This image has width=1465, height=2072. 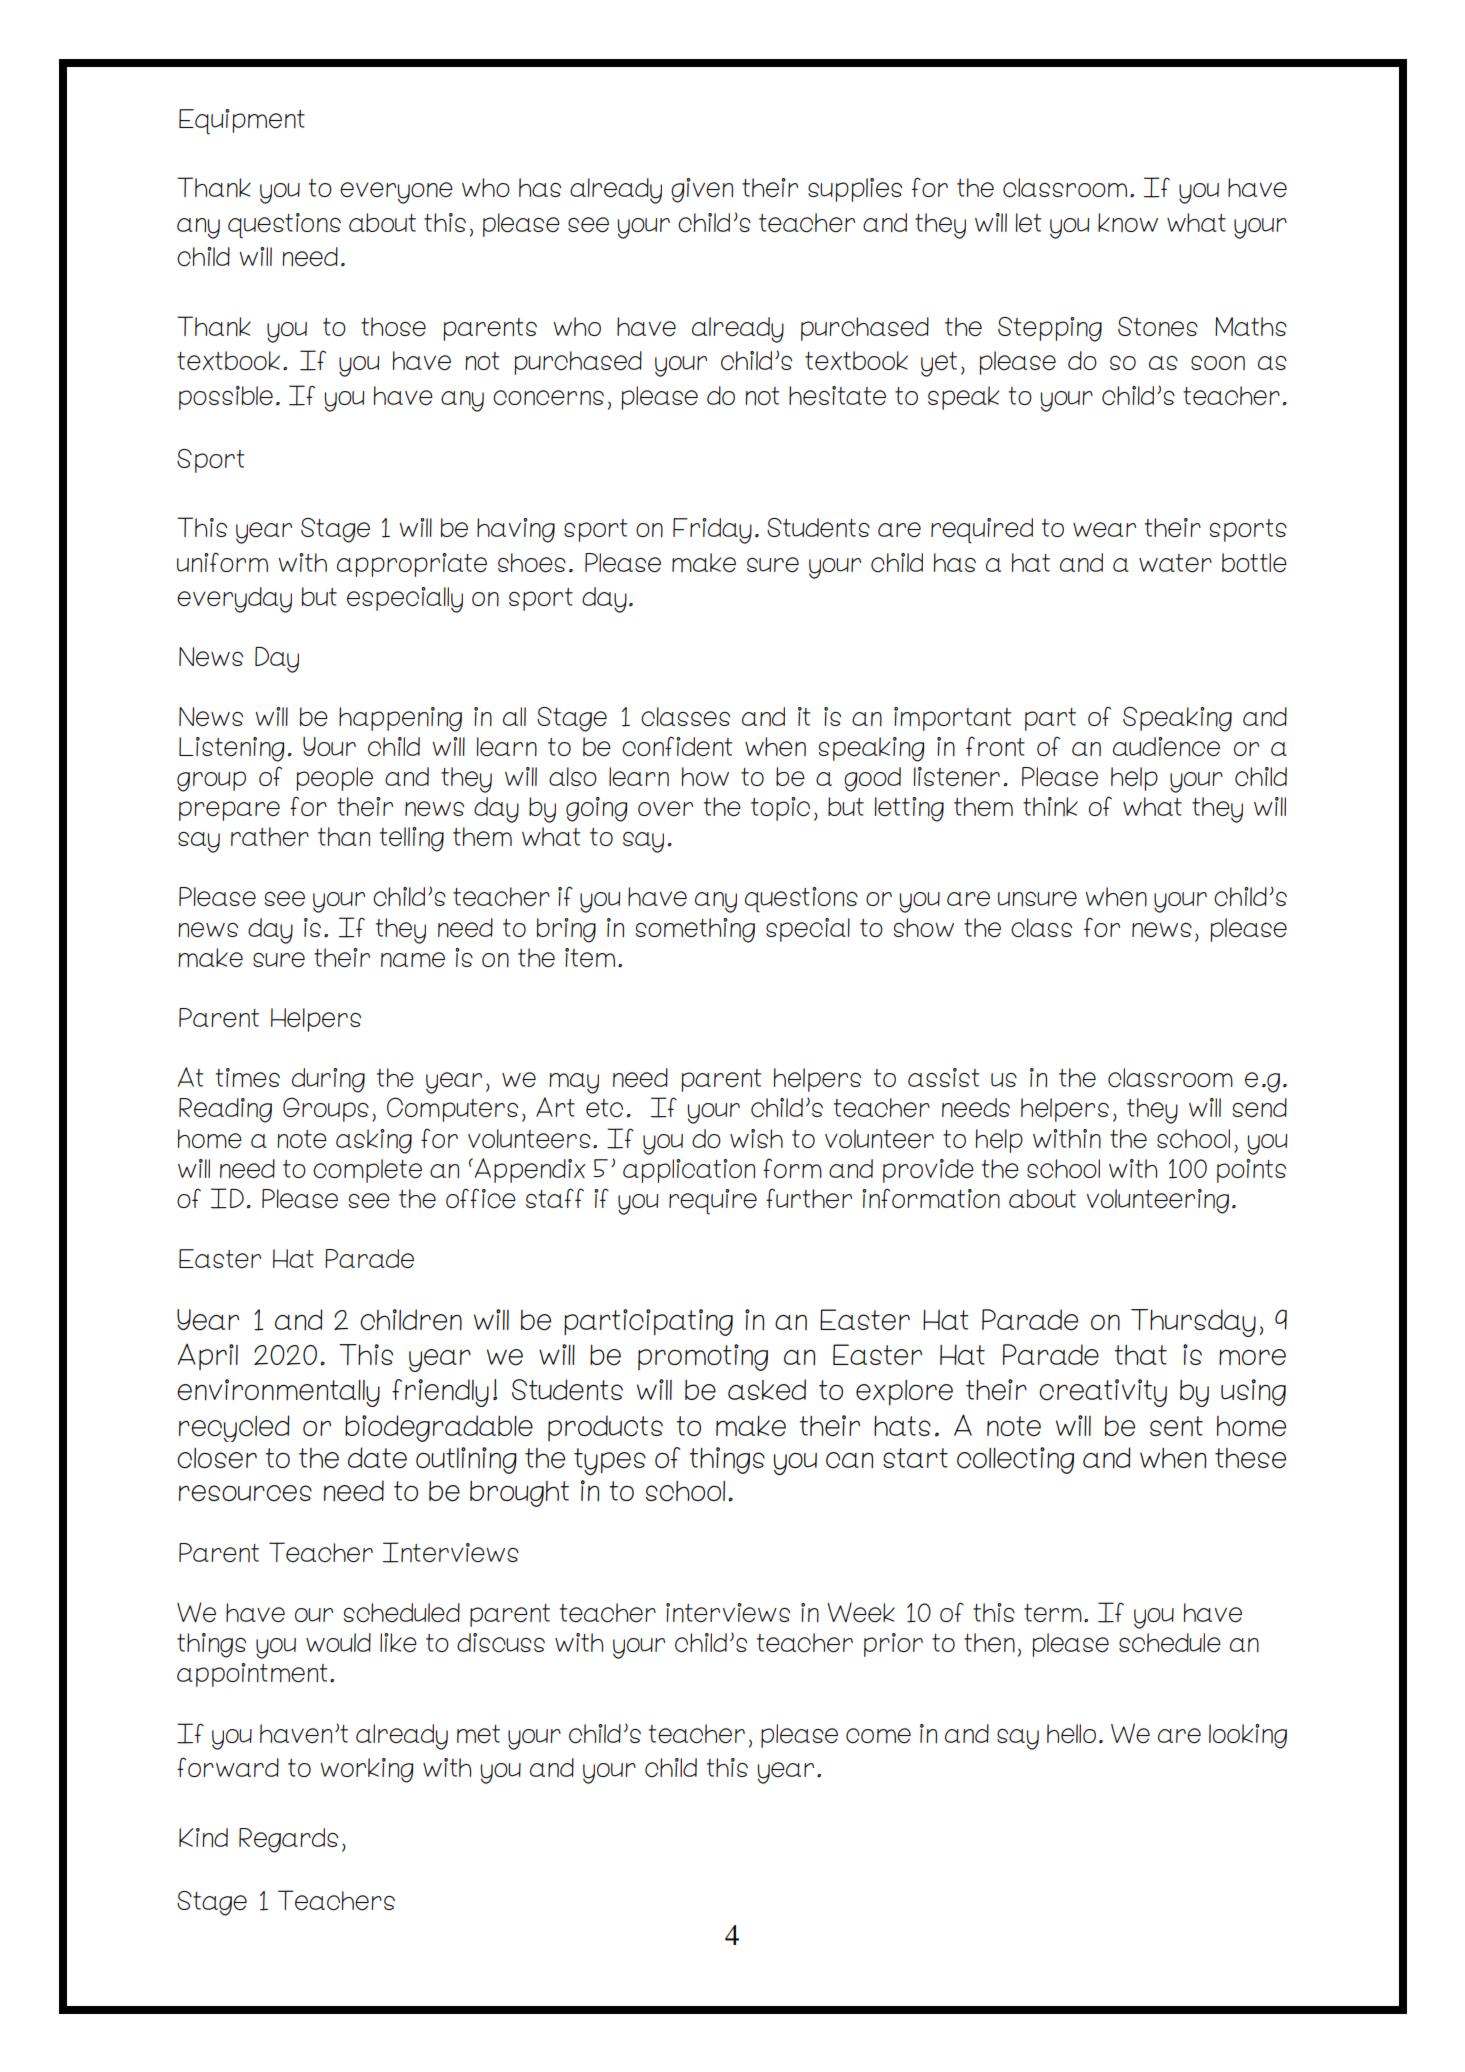 What do you see at coordinates (767, 1390) in the image?
I see `asked` at bounding box center [767, 1390].
